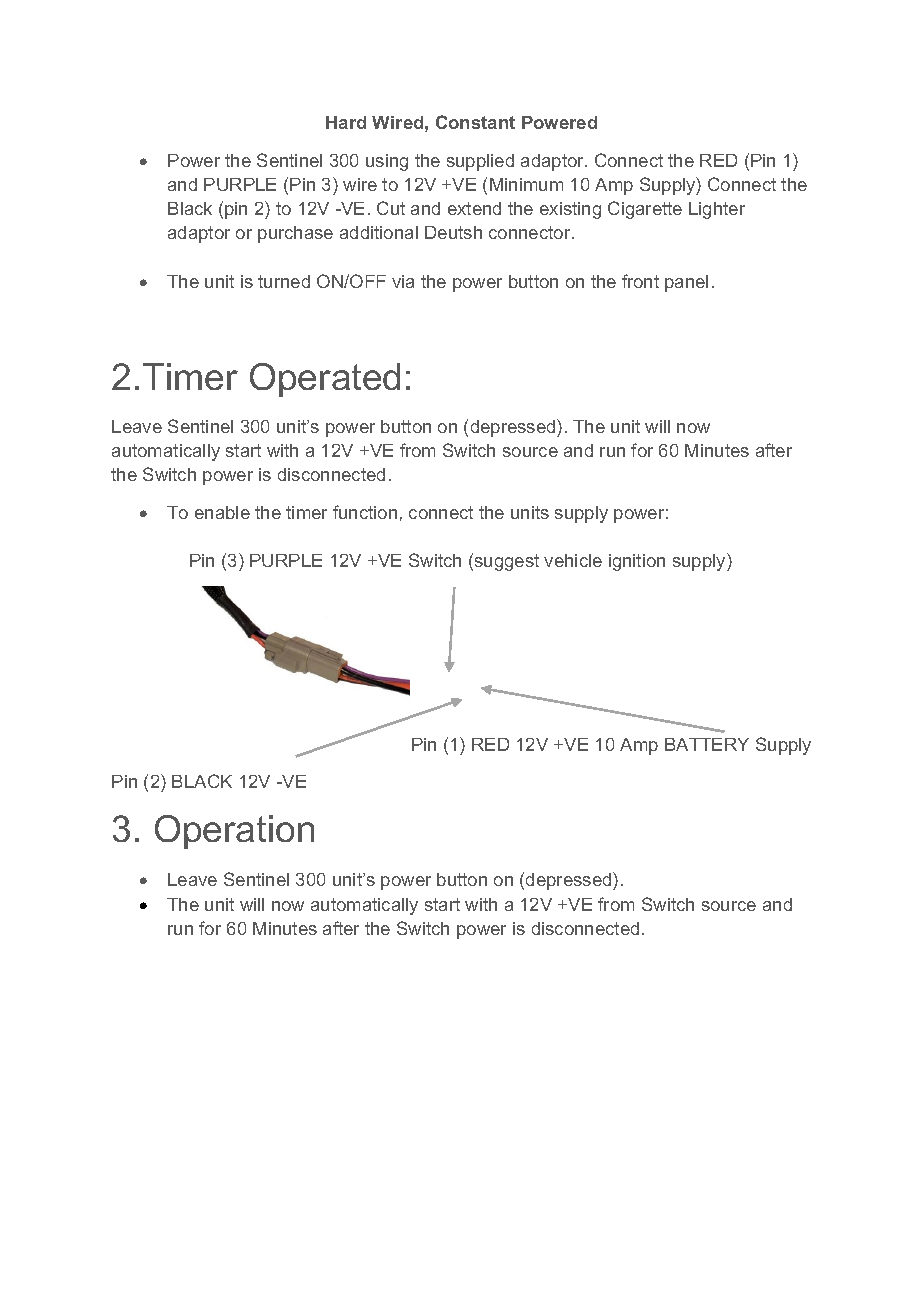  I want to click on Cigarette, so click(645, 210).
